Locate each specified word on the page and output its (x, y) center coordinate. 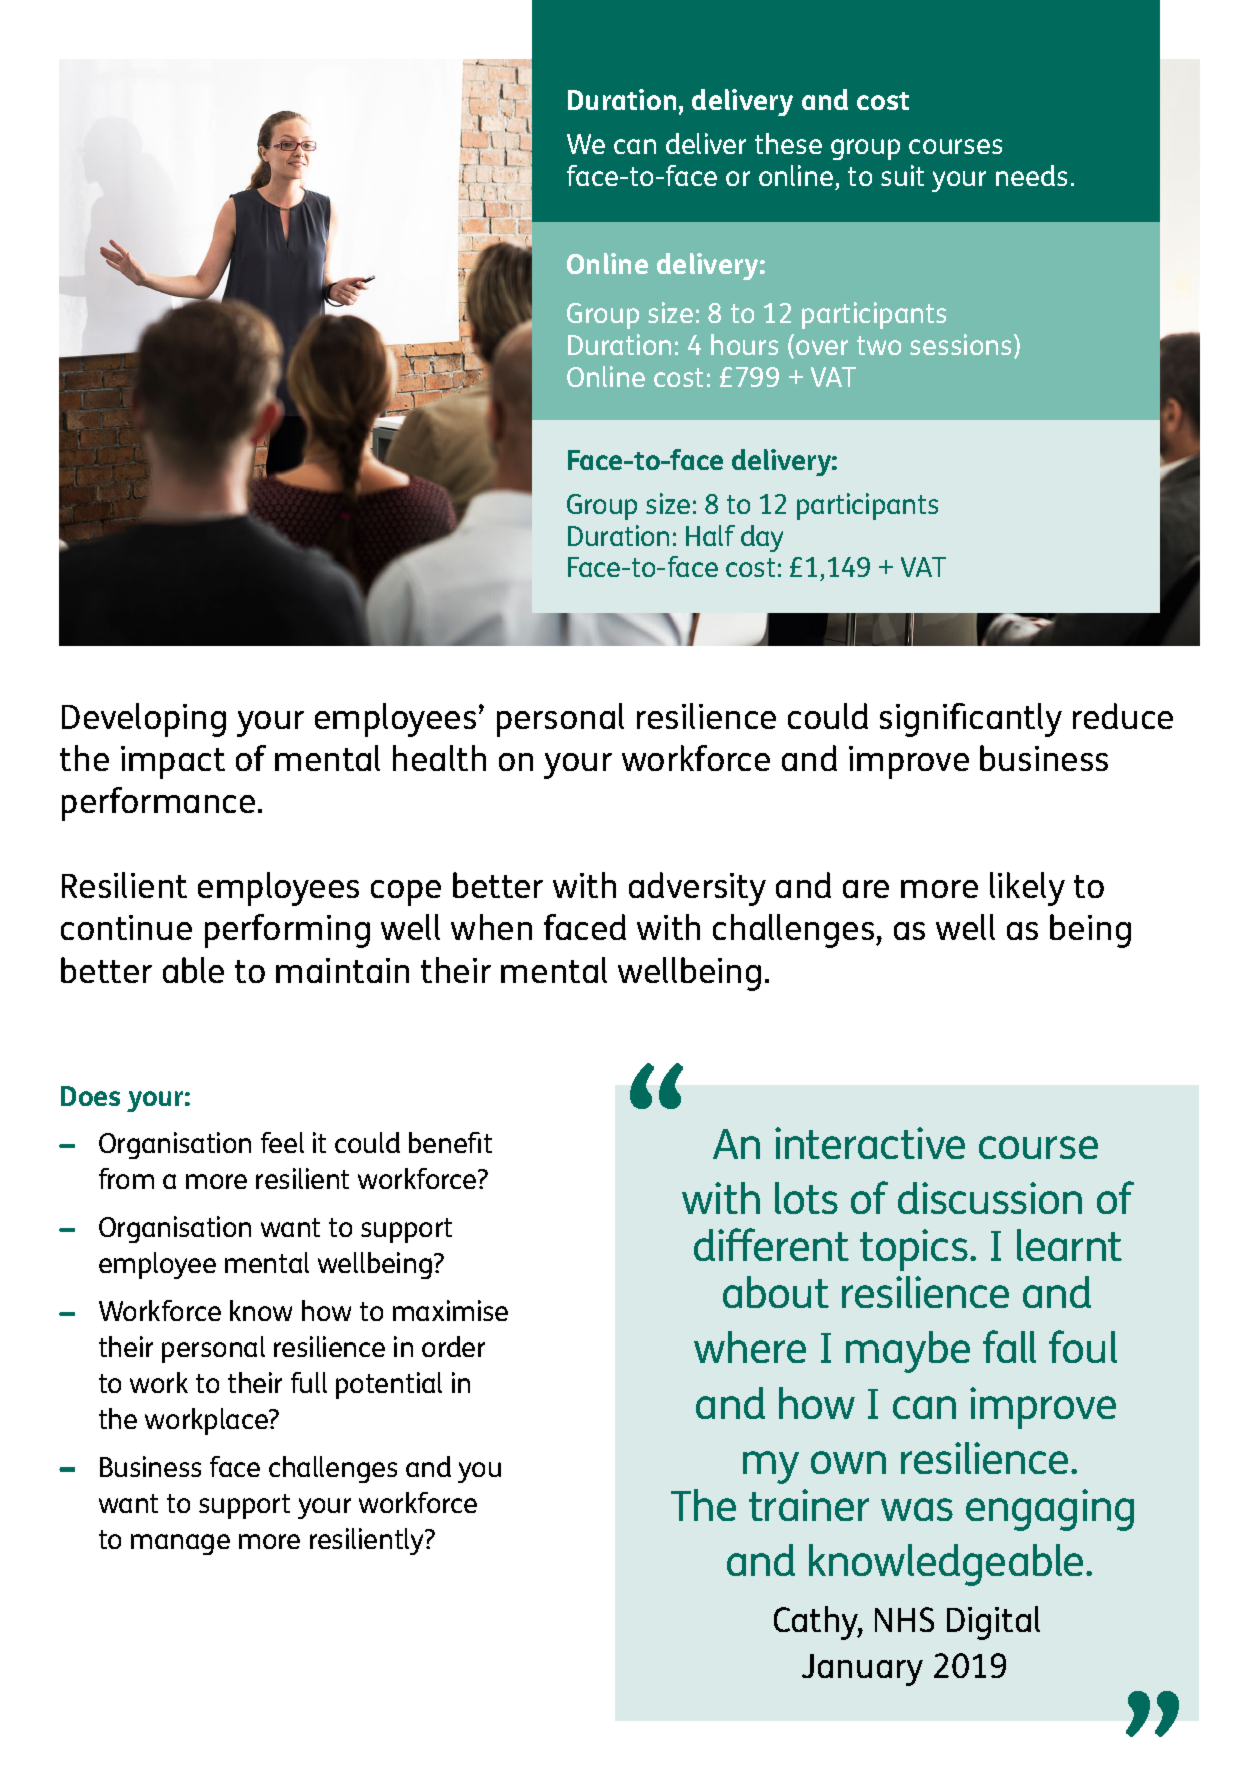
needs (1031, 175)
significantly (971, 720)
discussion (990, 1198)
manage (180, 1544)
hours (744, 344)
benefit (450, 1142)
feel (282, 1142)
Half (710, 535)
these (788, 143)
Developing (144, 720)
